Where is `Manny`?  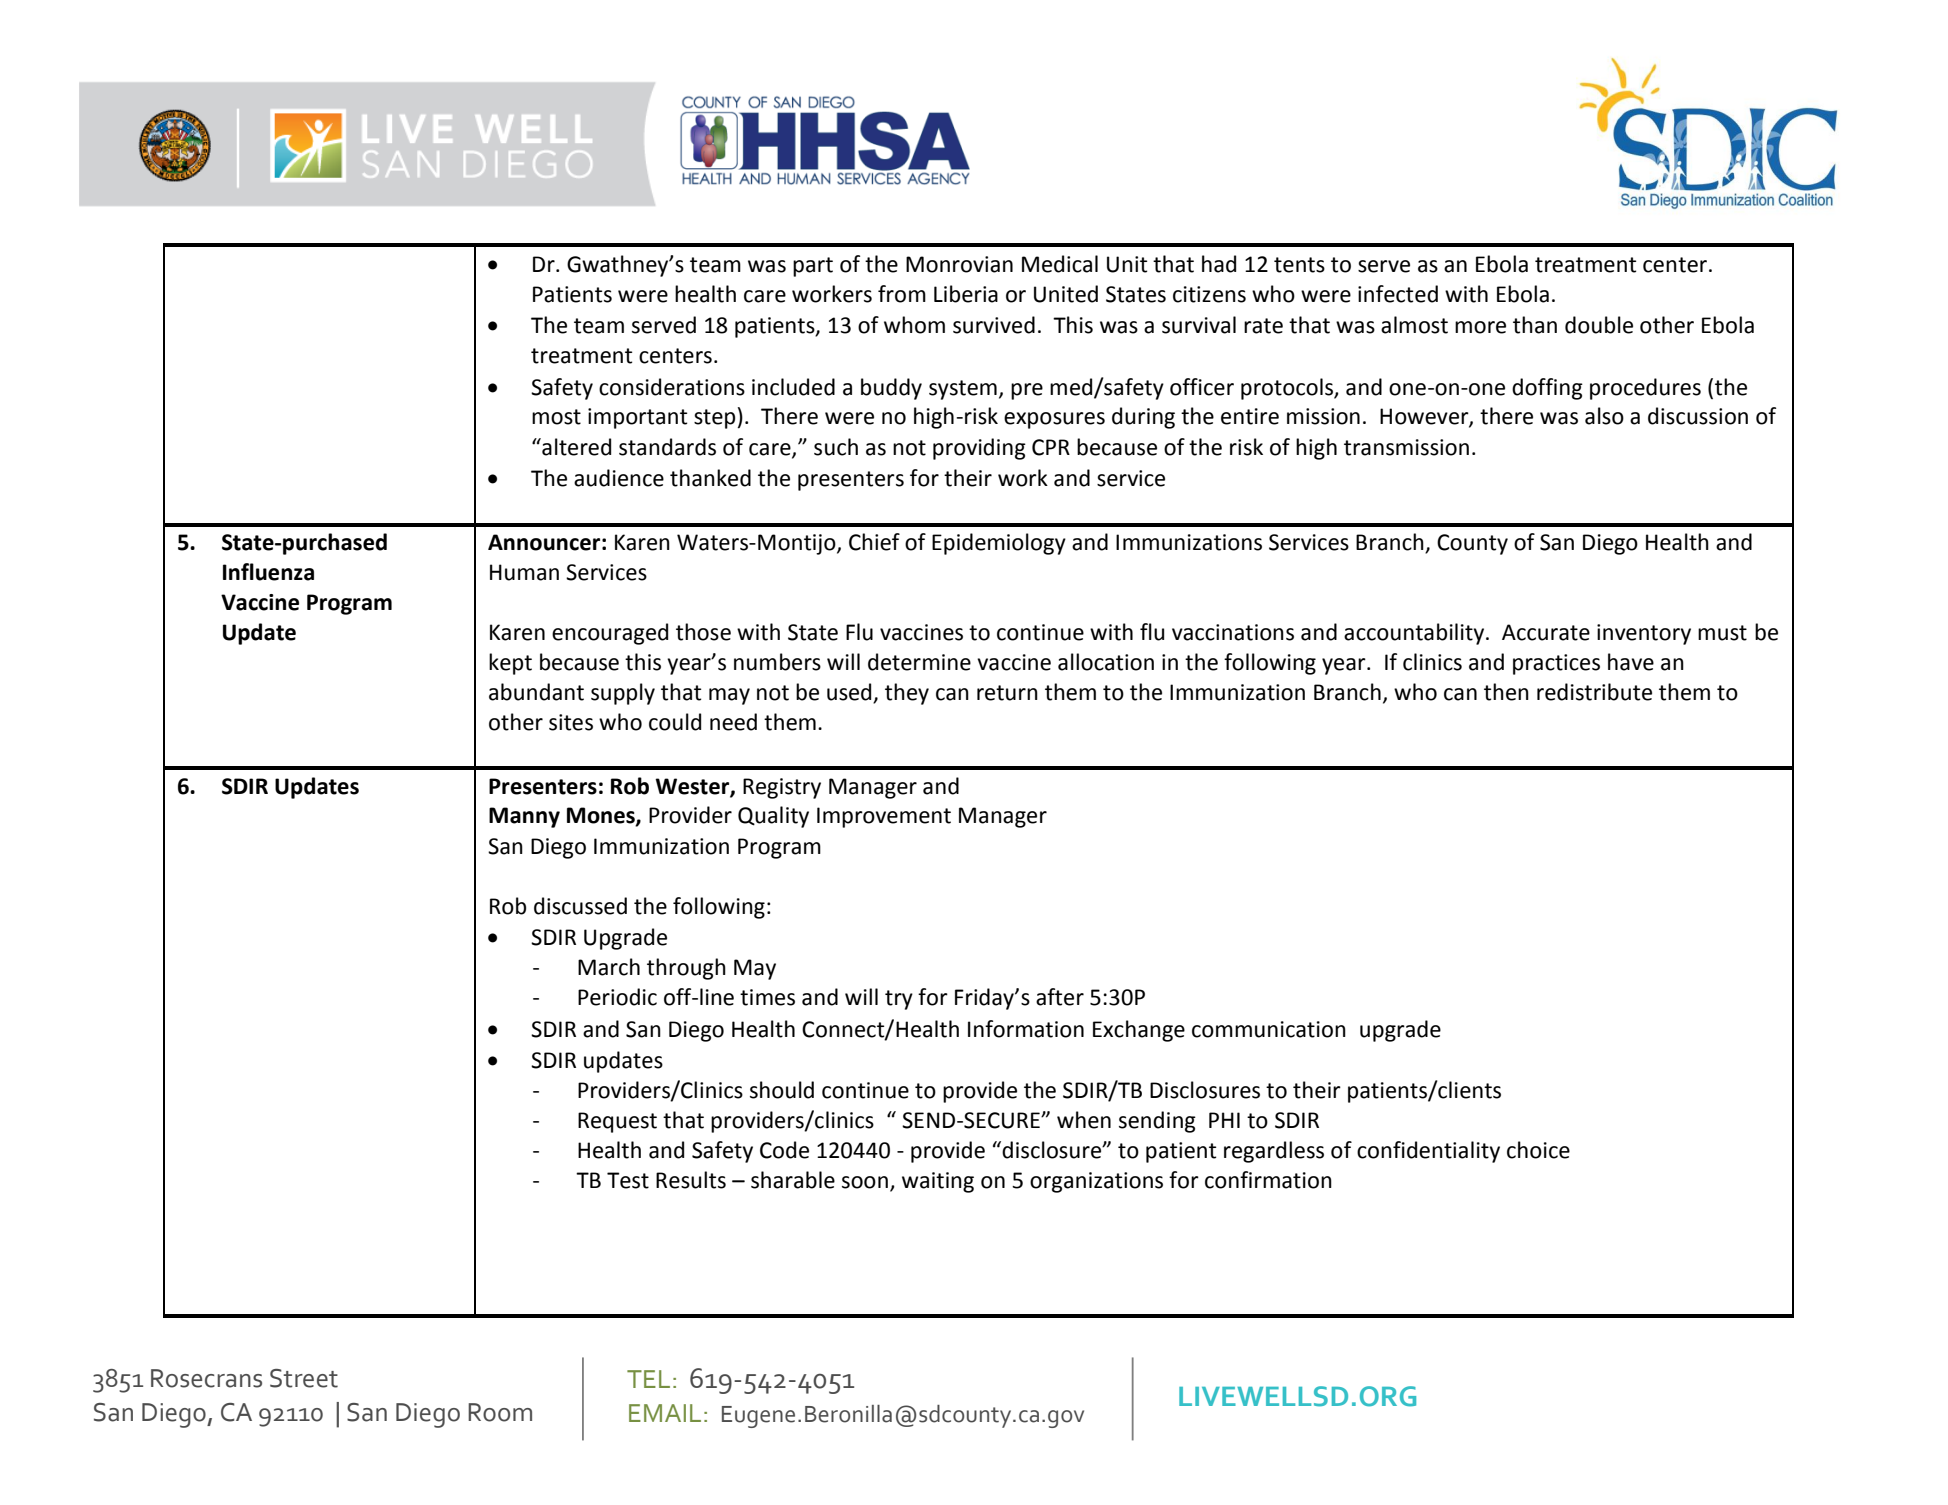
Manny is located at coordinates (524, 817).
